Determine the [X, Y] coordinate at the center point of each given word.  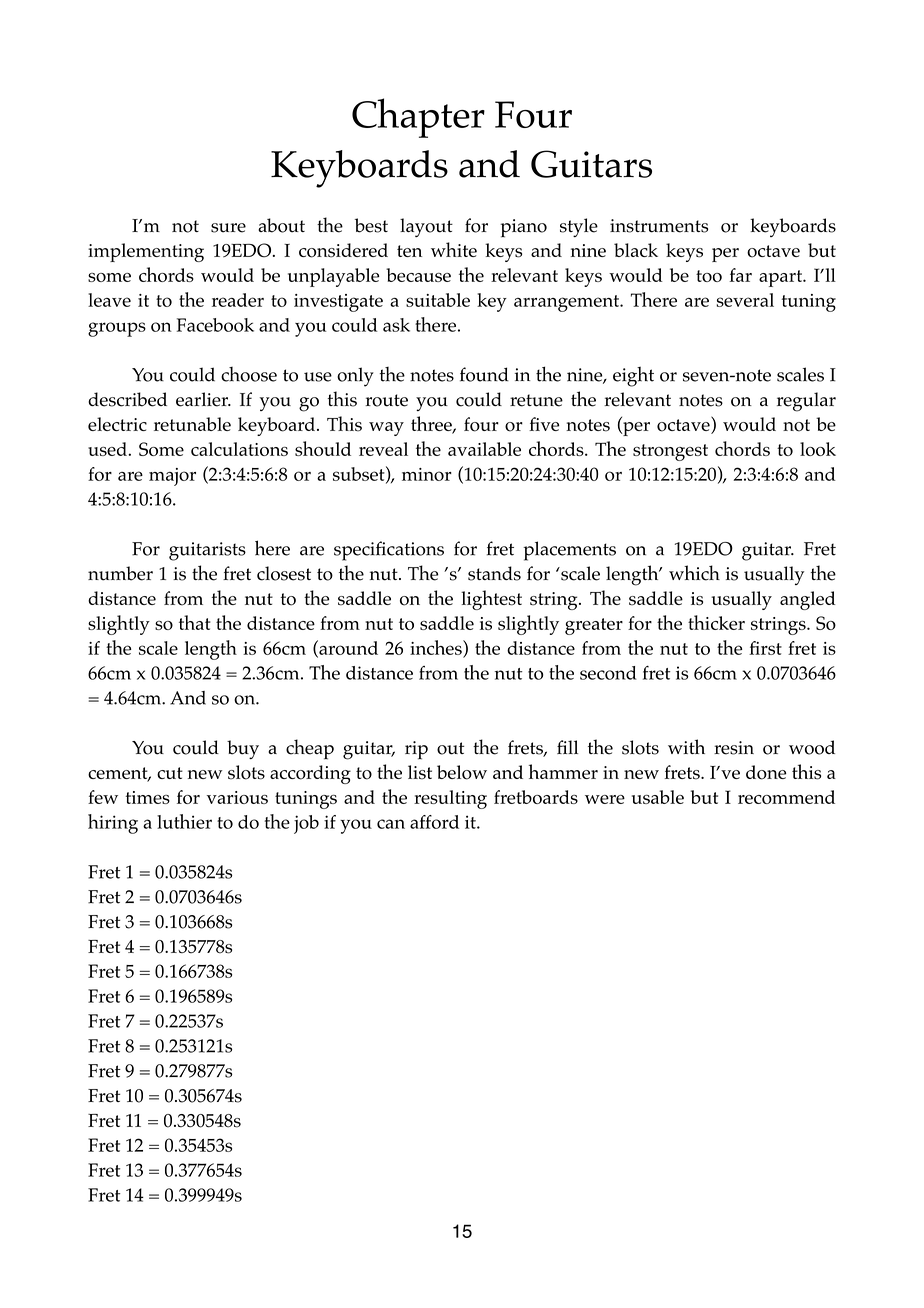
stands [494, 573]
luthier [184, 821]
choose [249, 374]
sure [228, 228]
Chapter [418, 118]
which [694, 573]
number [120, 573]
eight [633, 377]
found [484, 374]
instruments [659, 226]
